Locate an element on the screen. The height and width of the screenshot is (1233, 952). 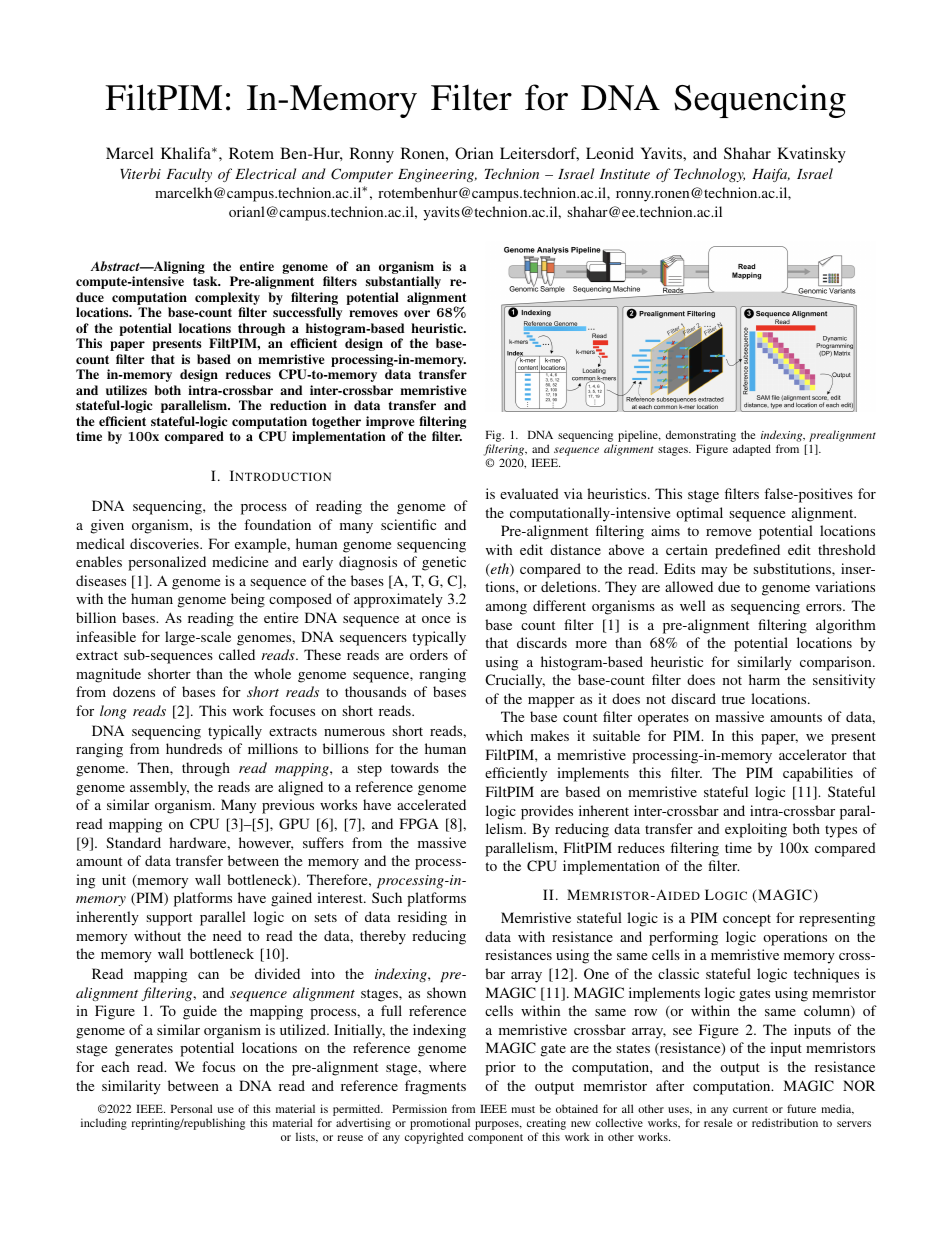
orders is located at coordinates (429, 654).
